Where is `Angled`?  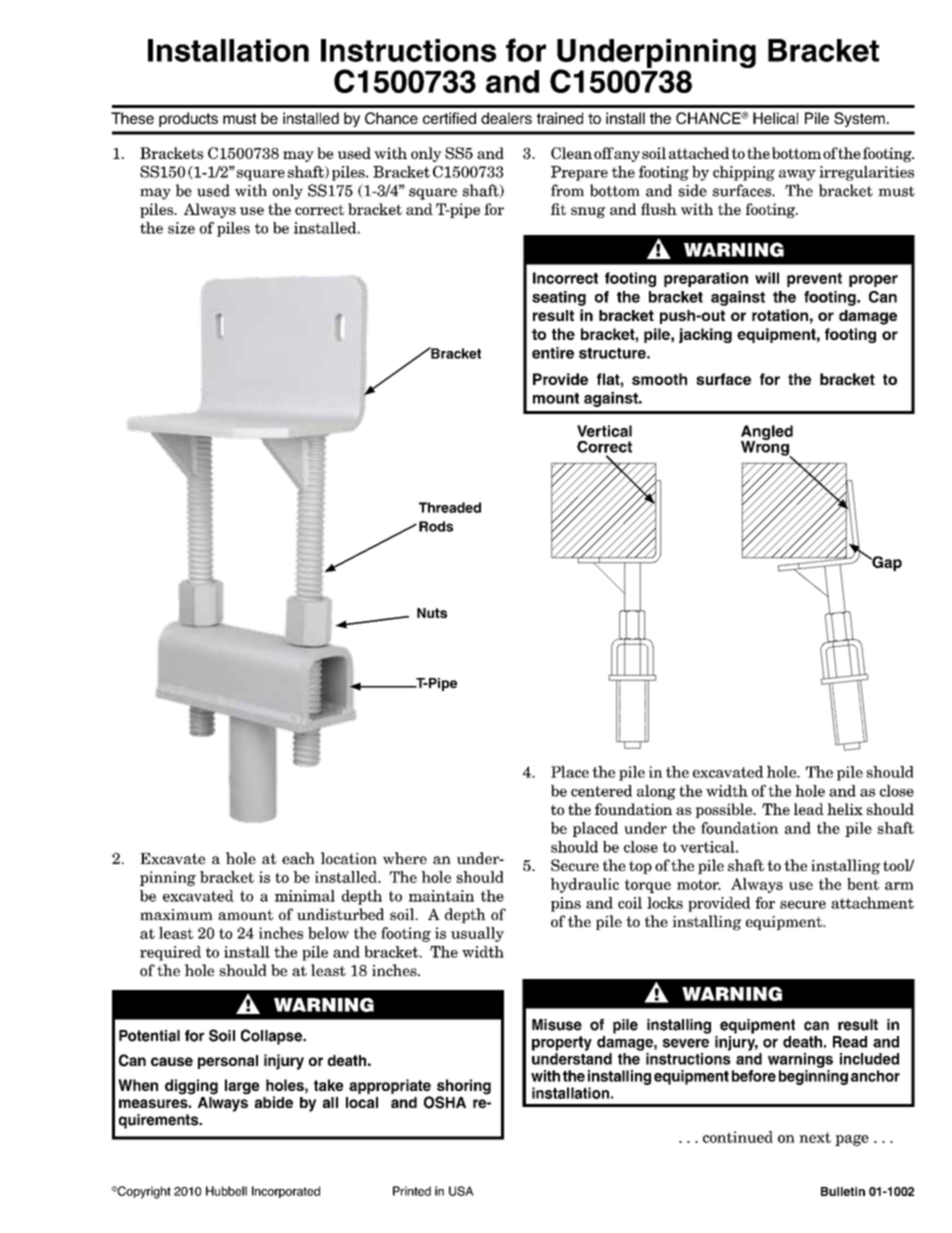 Angled is located at coordinates (767, 434).
